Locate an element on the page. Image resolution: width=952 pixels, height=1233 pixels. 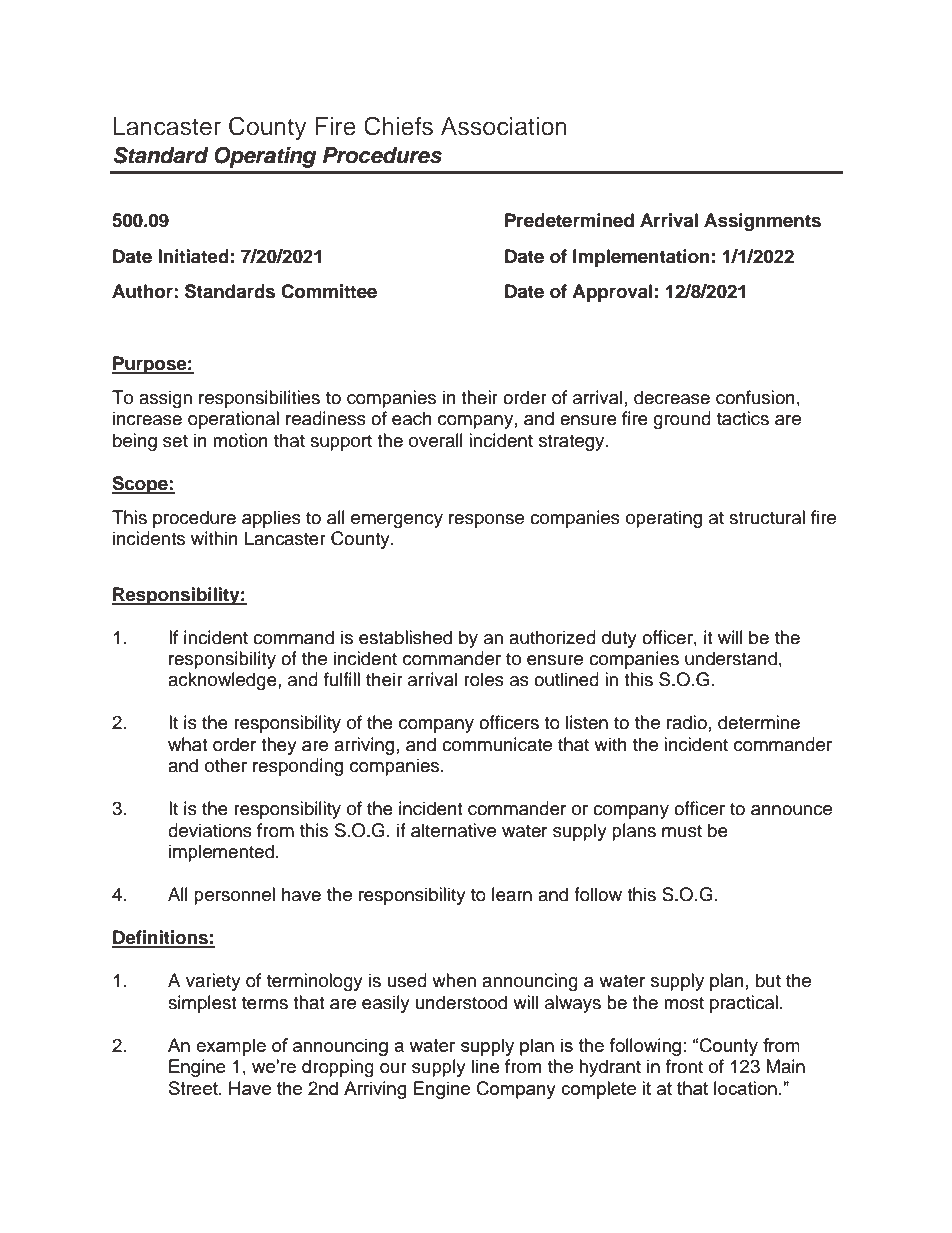
responsibilities is located at coordinates (259, 399).
